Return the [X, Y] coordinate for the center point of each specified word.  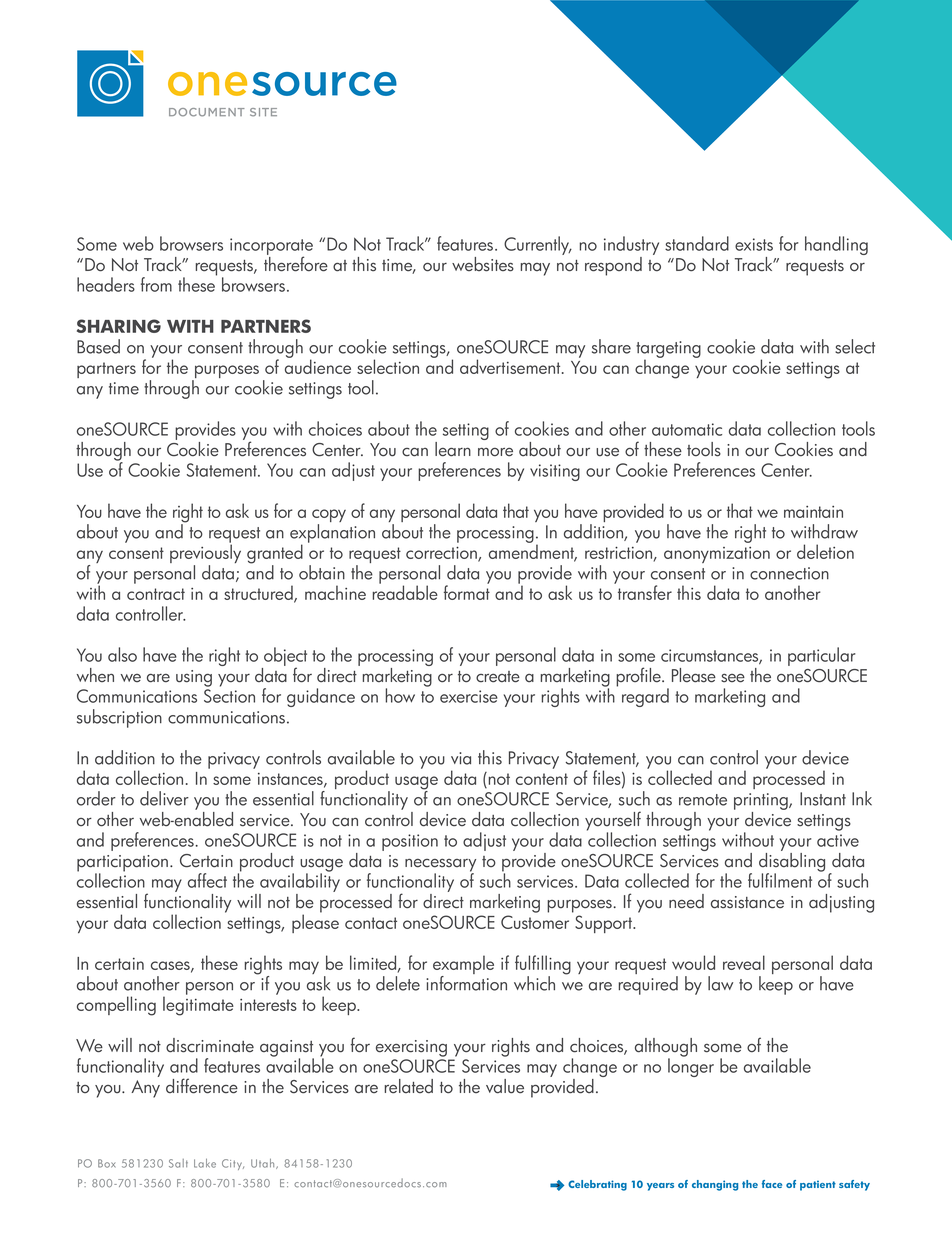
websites [483, 264]
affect [207, 880]
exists [754, 244]
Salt [178, 1163]
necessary [440, 866]
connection [789, 573]
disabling [792, 863]
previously [205, 554]
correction [442, 554]
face [772, 1184]
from [156, 284]
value [505, 1086]
